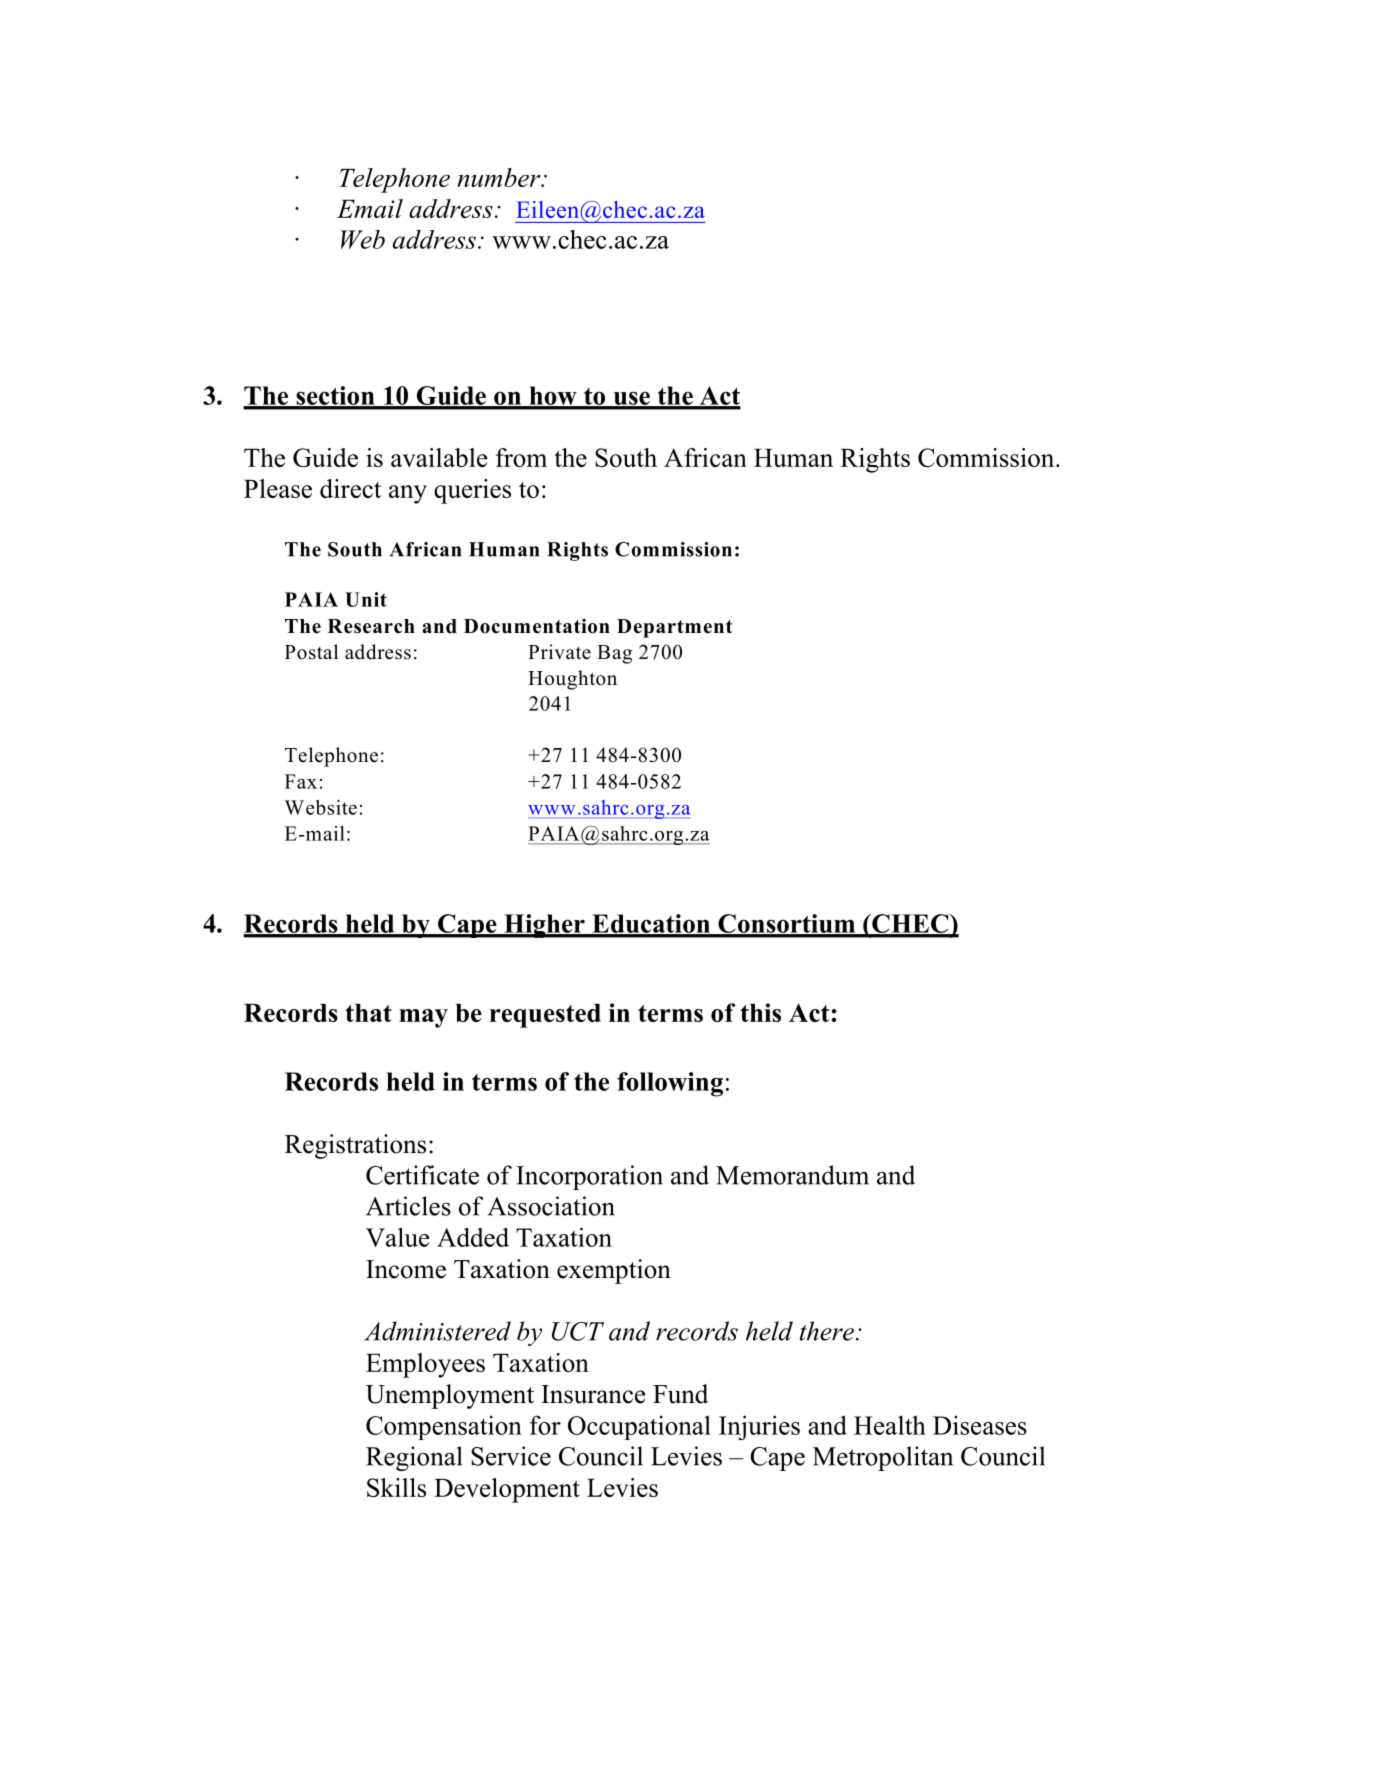 The image size is (1381, 1787). I want to click on Skills, so click(396, 1487).
